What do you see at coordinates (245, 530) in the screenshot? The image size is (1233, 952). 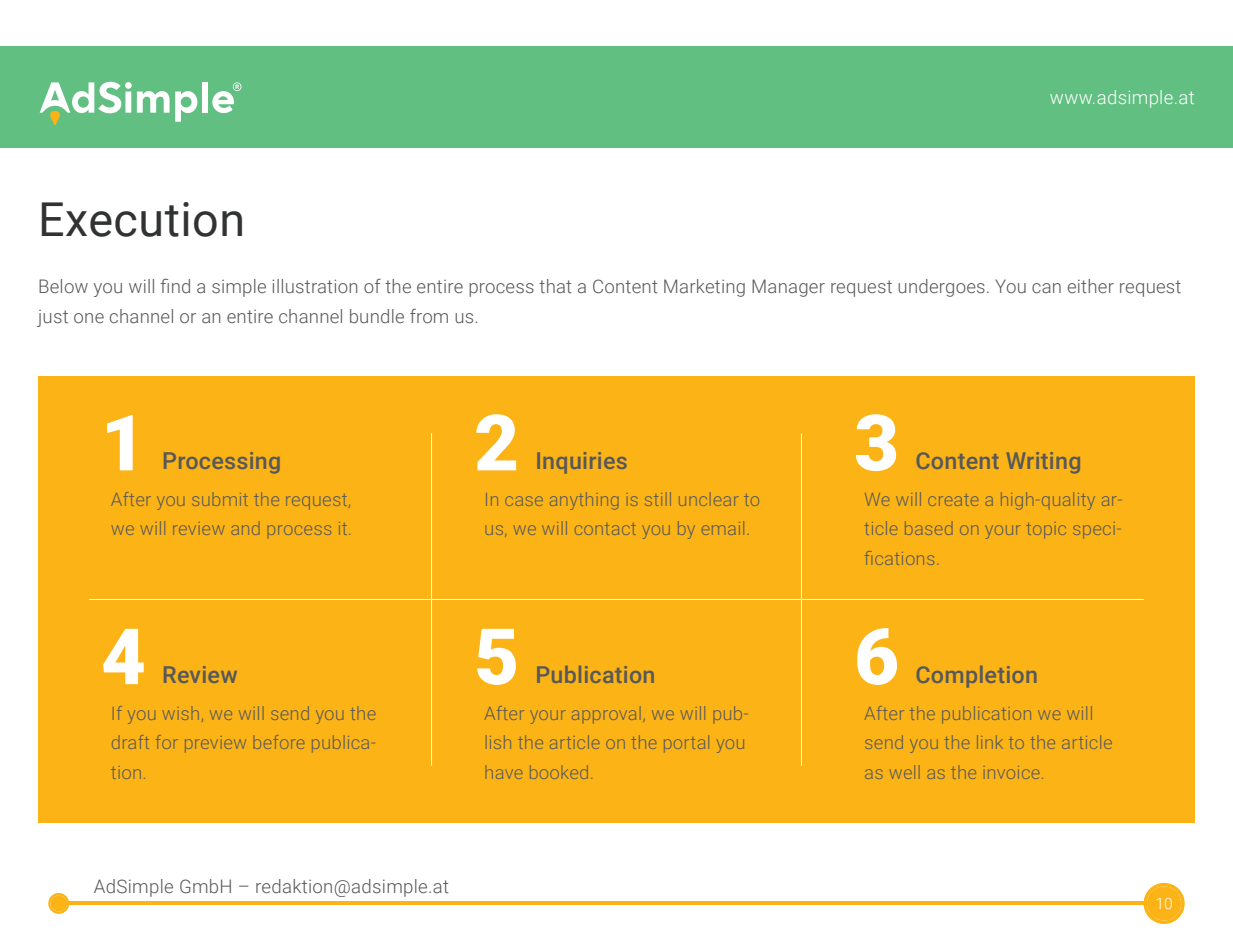 I see `and` at bounding box center [245, 530].
